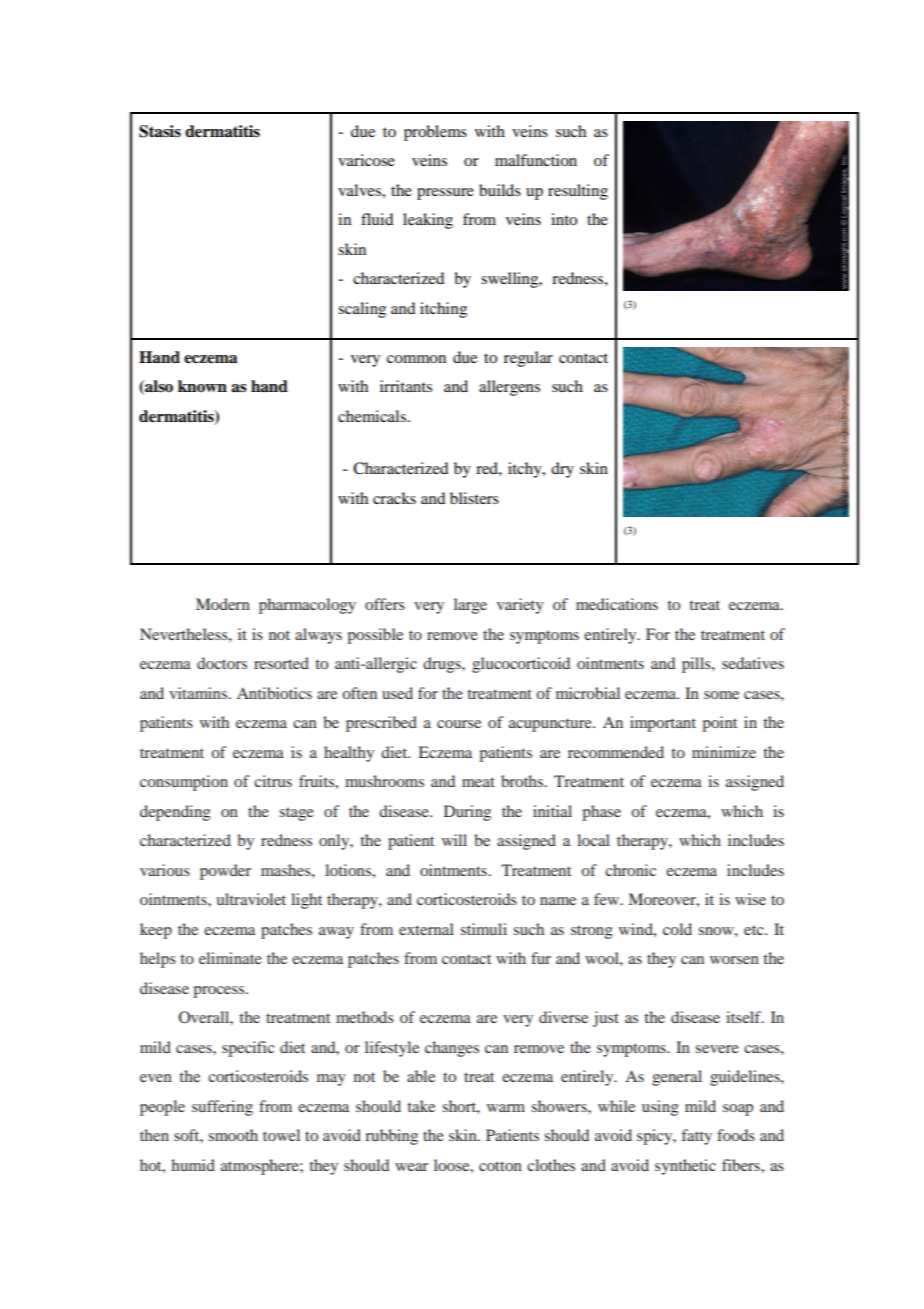  I want to click on drugs, so click(443, 665).
